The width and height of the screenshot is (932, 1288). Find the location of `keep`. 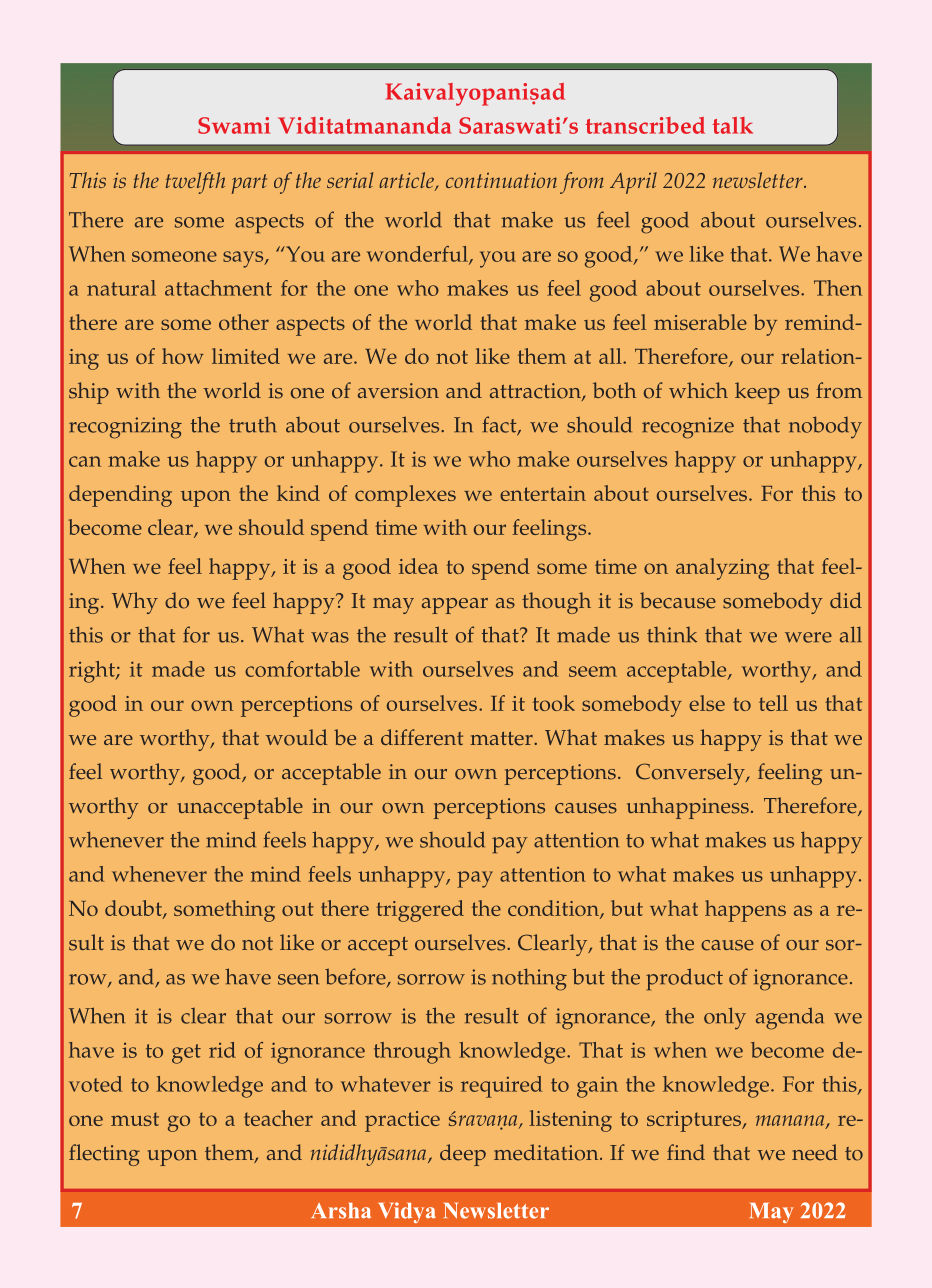

keep is located at coordinates (757, 393).
